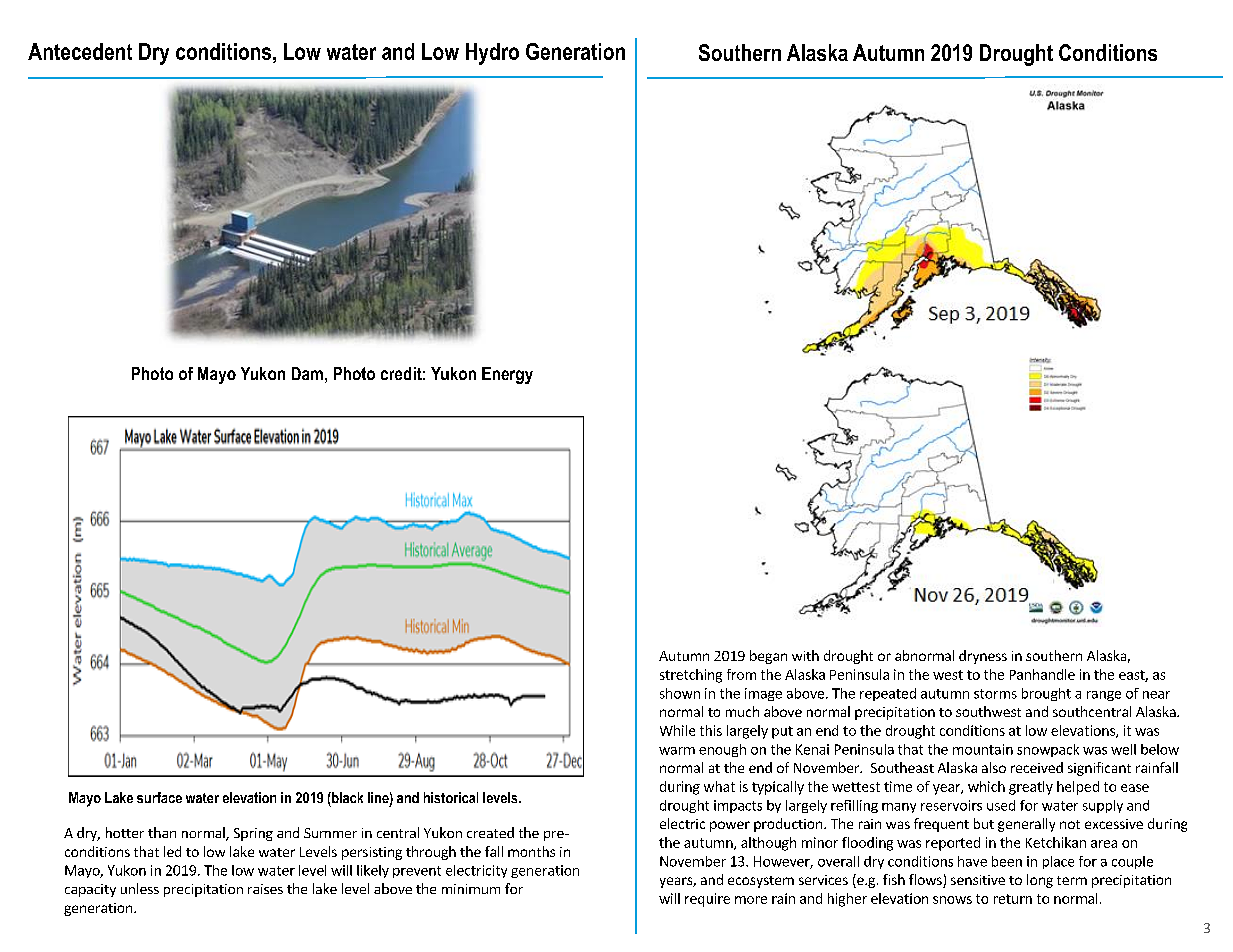  Describe the element at coordinates (265, 889) in the screenshot. I see `raises` at that location.
